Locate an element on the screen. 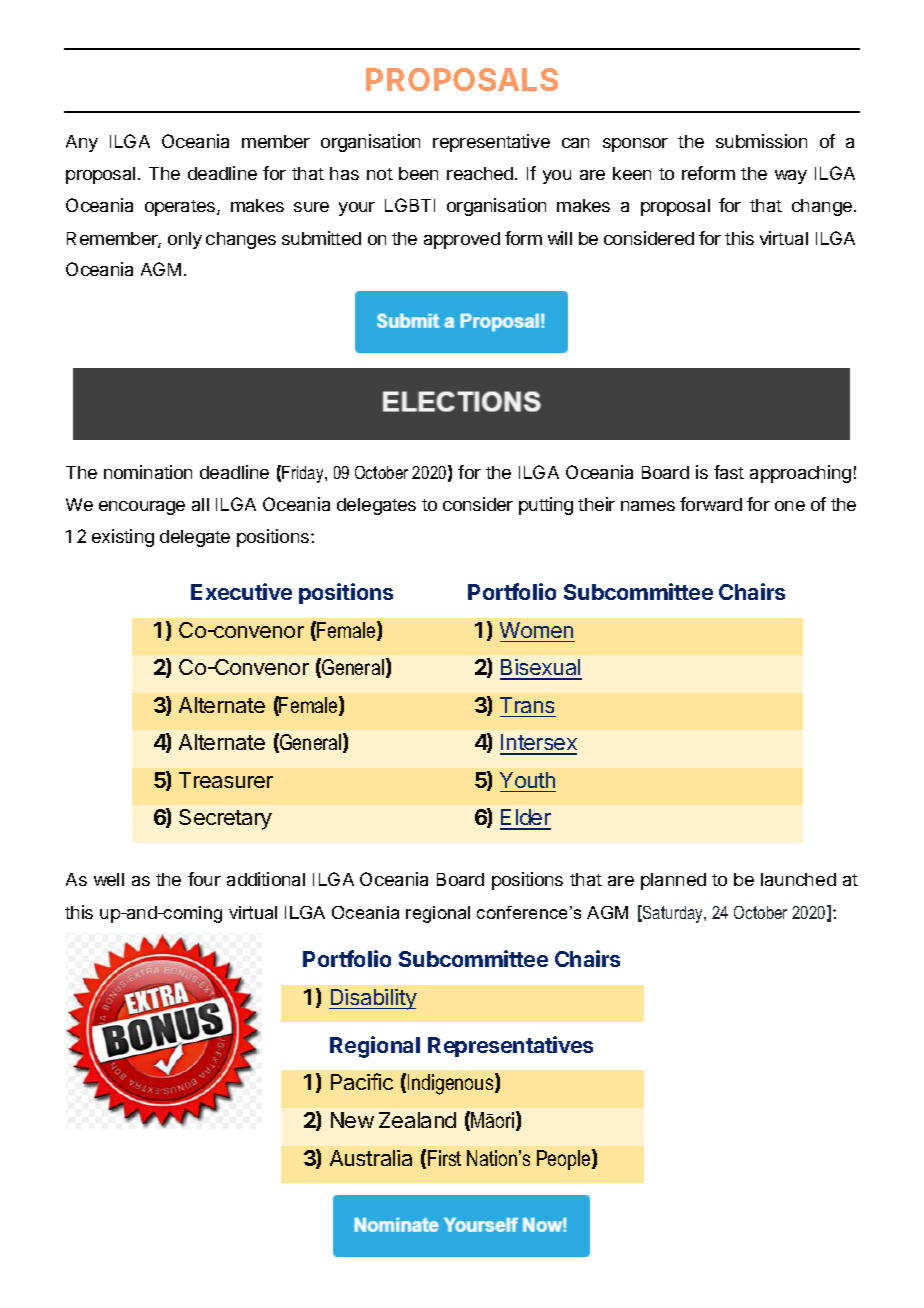 The height and width of the screenshot is (1308, 924). Women is located at coordinates (536, 630).
